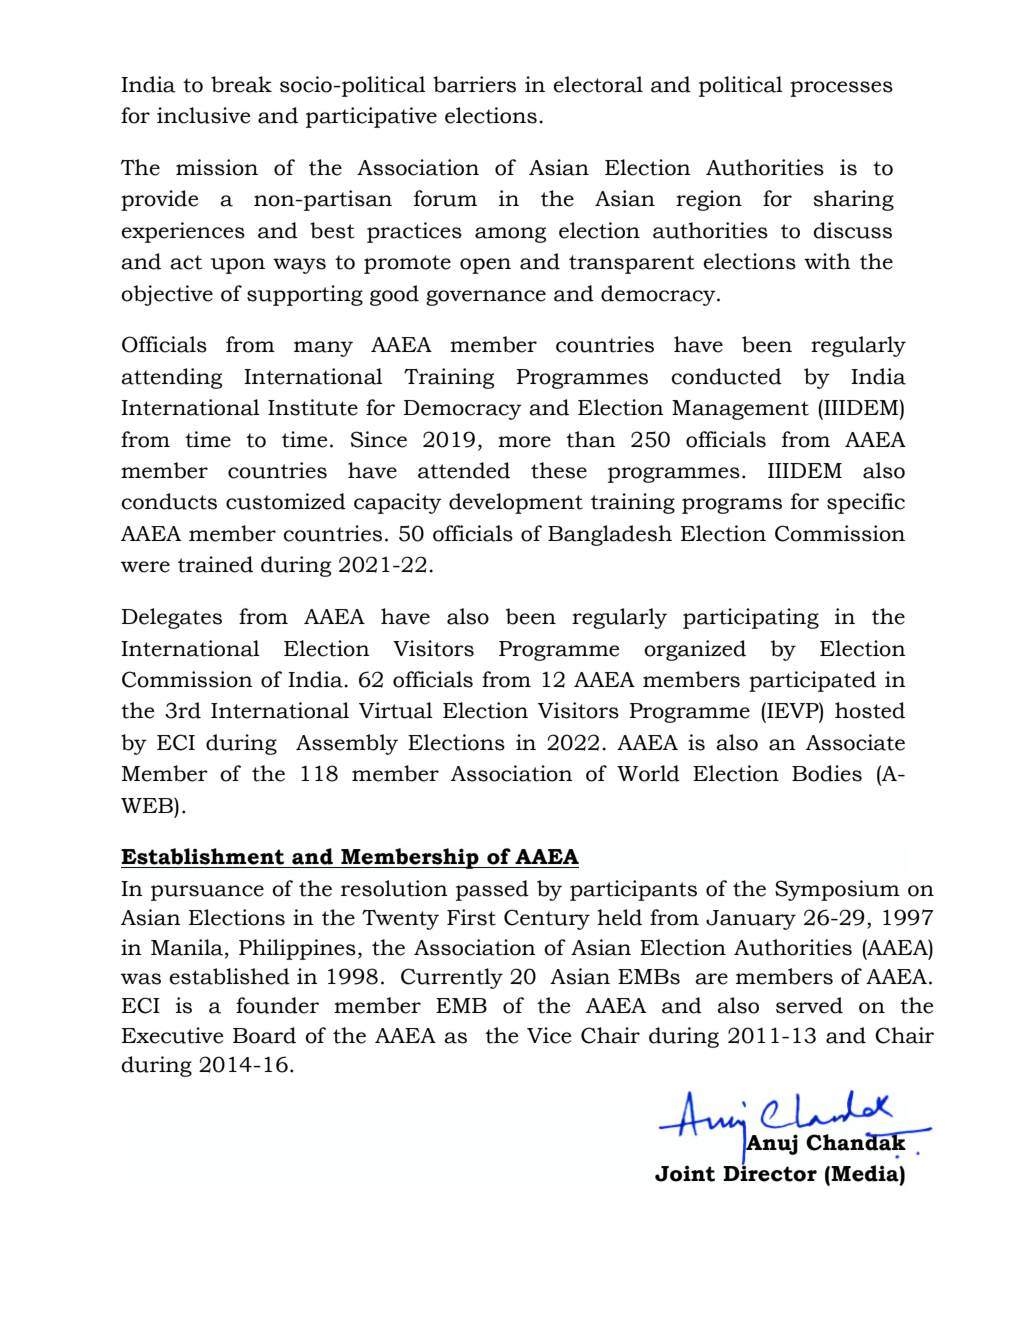  I want to click on pursuance, so click(207, 893).
